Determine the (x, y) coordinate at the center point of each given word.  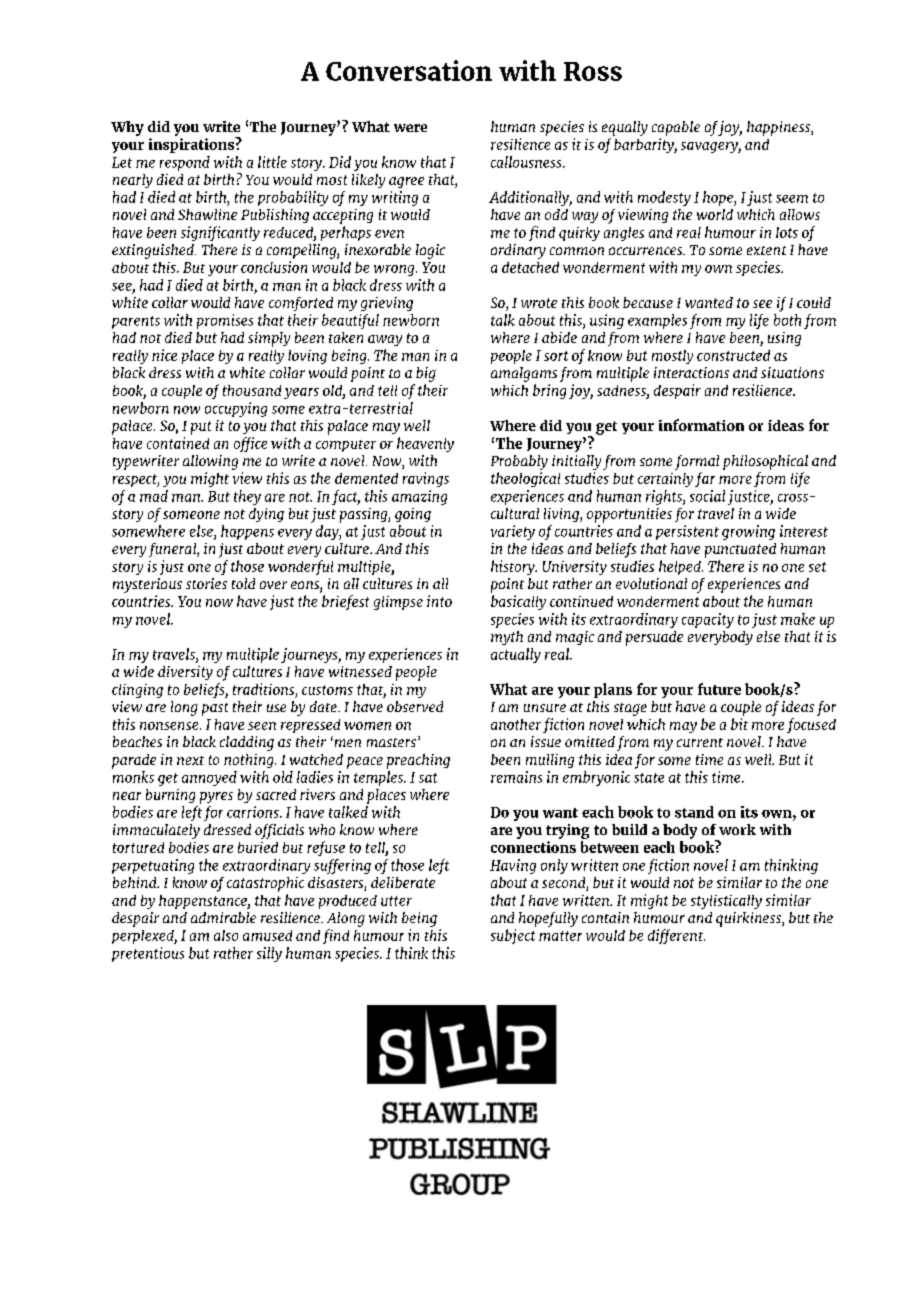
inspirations (193, 145)
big (426, 374)
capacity (708, 620)
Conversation (409, 70)
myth (507, 638)
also (226, 935)
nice (164, 355)
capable (676, 128)
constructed (733, 355)
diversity (185, 673)
